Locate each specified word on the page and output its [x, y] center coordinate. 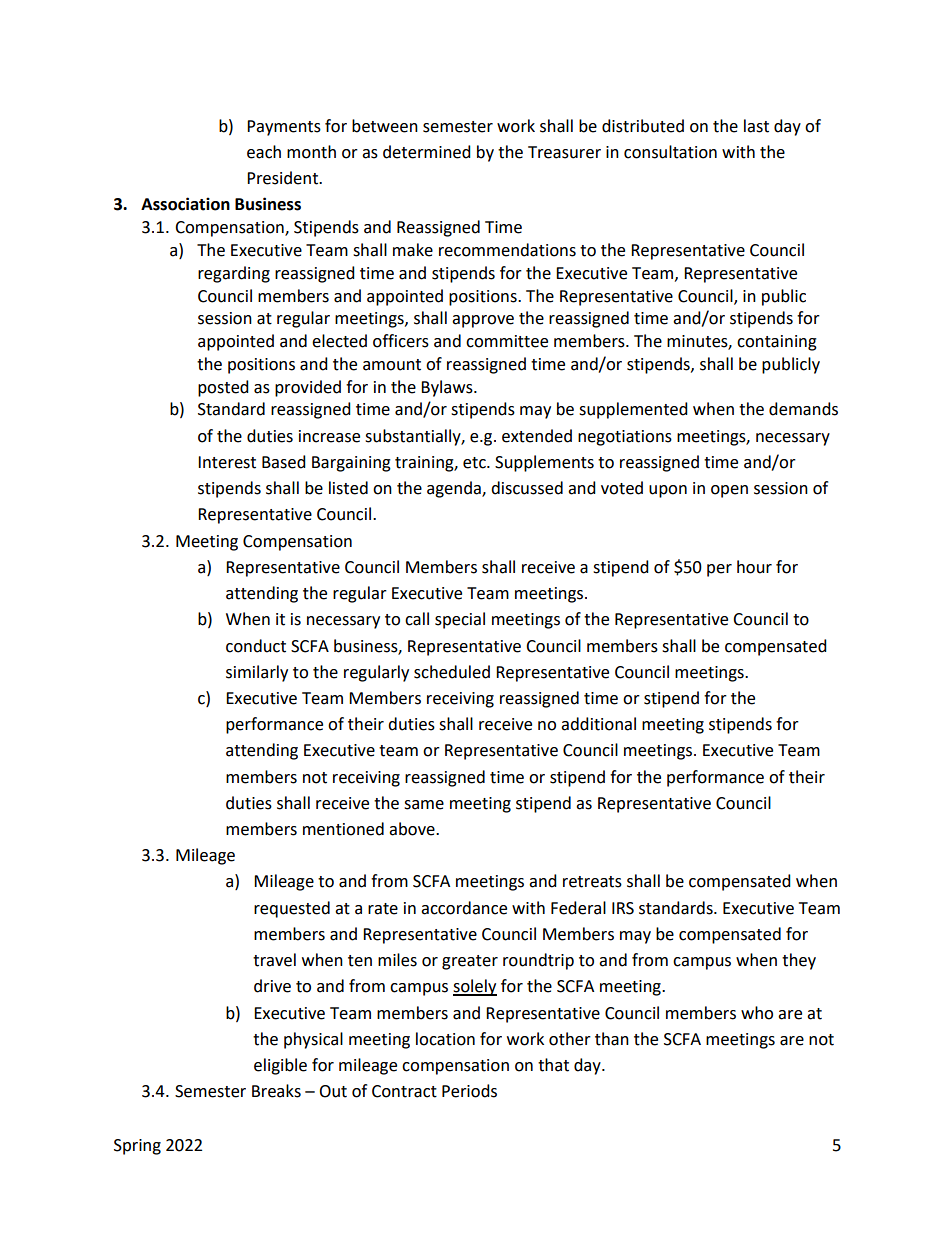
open [729, 491]
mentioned [343, 829]
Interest [227, 462]
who [757, 1013]
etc [475, 463]
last [756, 126]
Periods [469, 1091]
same [424, 805]
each [264, 152]
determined [427, 152]
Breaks [276, 1091]
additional [598, 724]
